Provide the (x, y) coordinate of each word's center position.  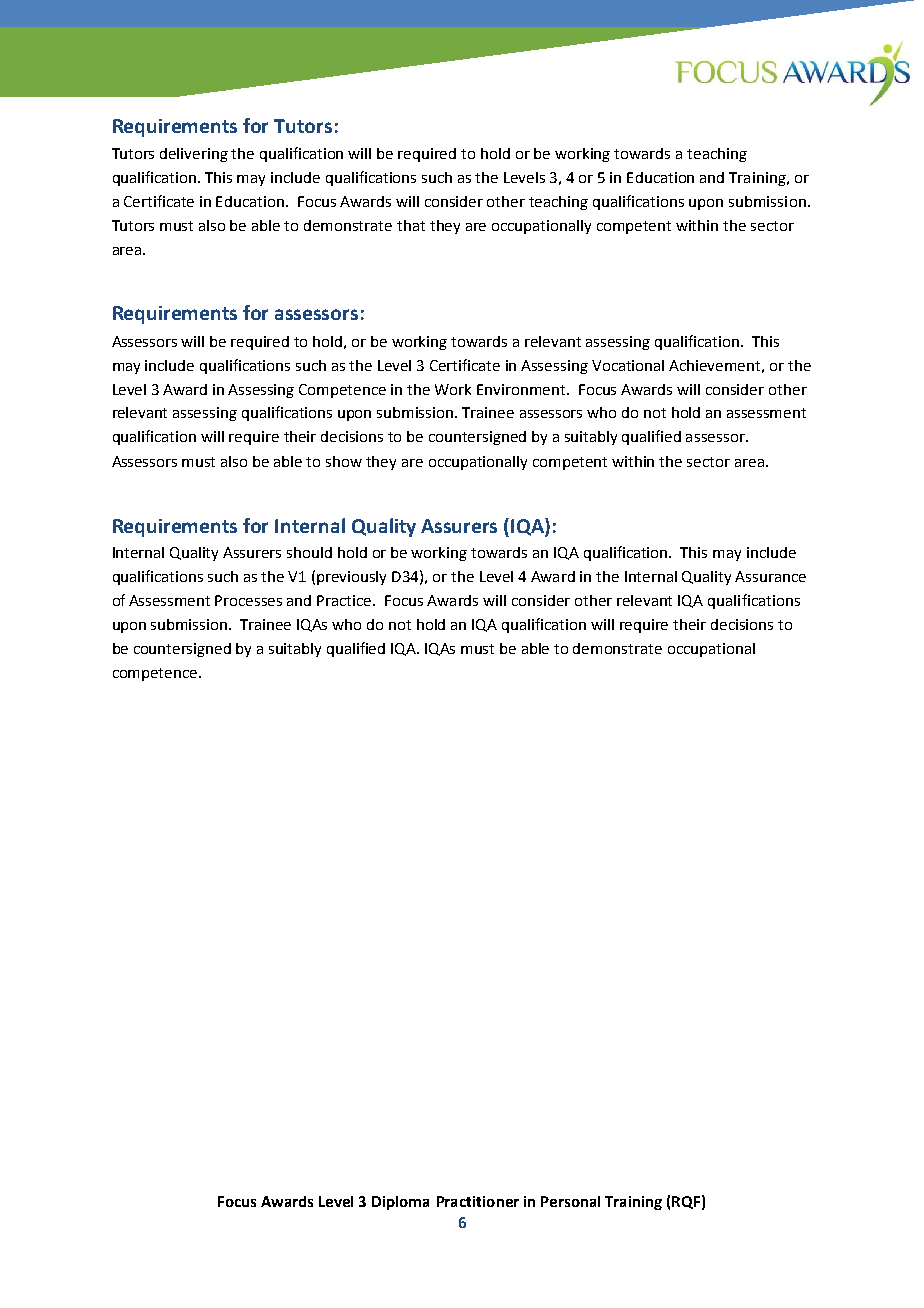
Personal (570, 1201)
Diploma (400, 1203)
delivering (194, 155)
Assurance (770, 576)
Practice (345, 600)
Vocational (628, 365)
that (411, 225)
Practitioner (478, 1201)
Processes (248, 600)
